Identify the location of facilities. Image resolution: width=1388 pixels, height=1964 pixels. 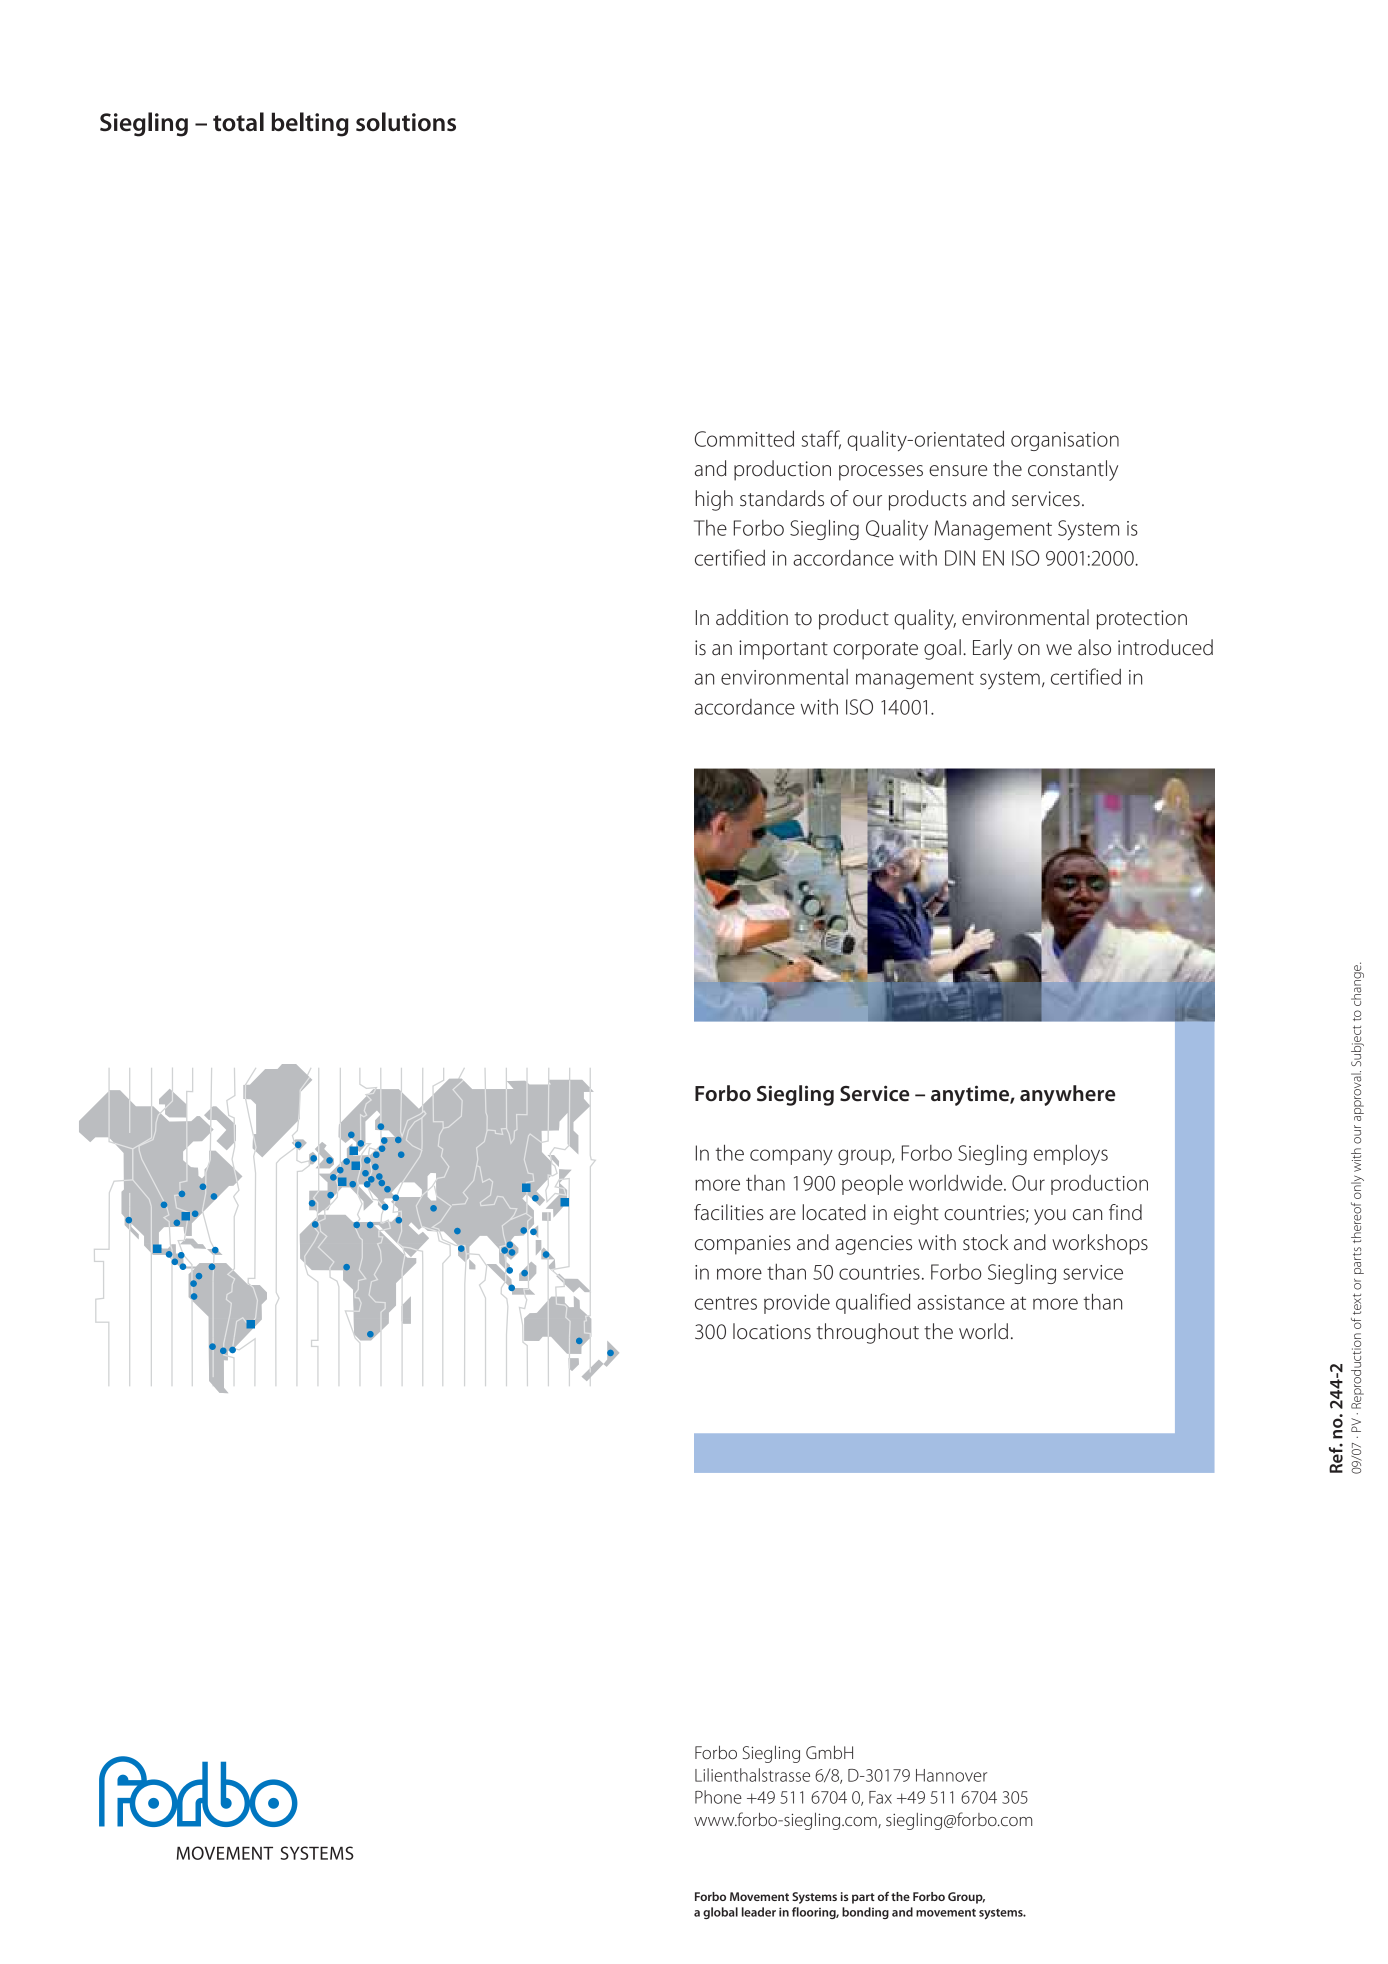
(729, 1212).
